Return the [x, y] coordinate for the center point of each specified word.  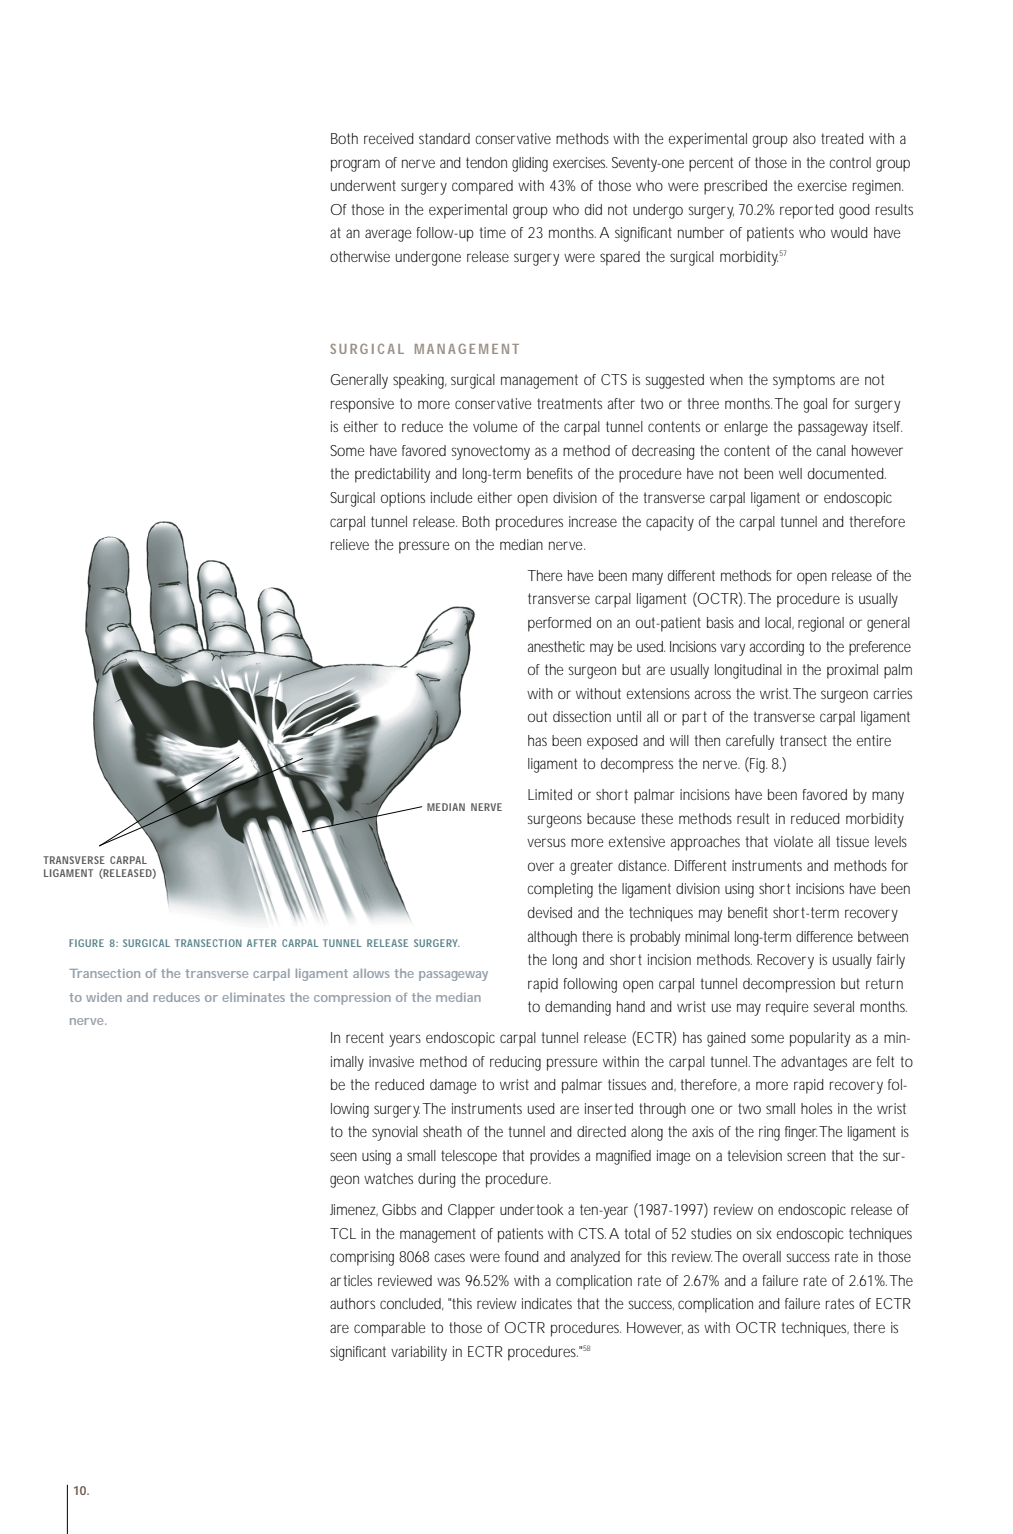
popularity [820, 1039]
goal [815, 405]
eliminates [253, 997]
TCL [343, 1233]
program [355, 165]
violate [793, 841]
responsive [362, 405]
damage [453, 1086]
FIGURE [86, 943]
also [804, 138]
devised [550, 912]
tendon [486, 162]
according [777, 648]
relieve [350, 544]
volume [495, 426]
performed [559, 624]
